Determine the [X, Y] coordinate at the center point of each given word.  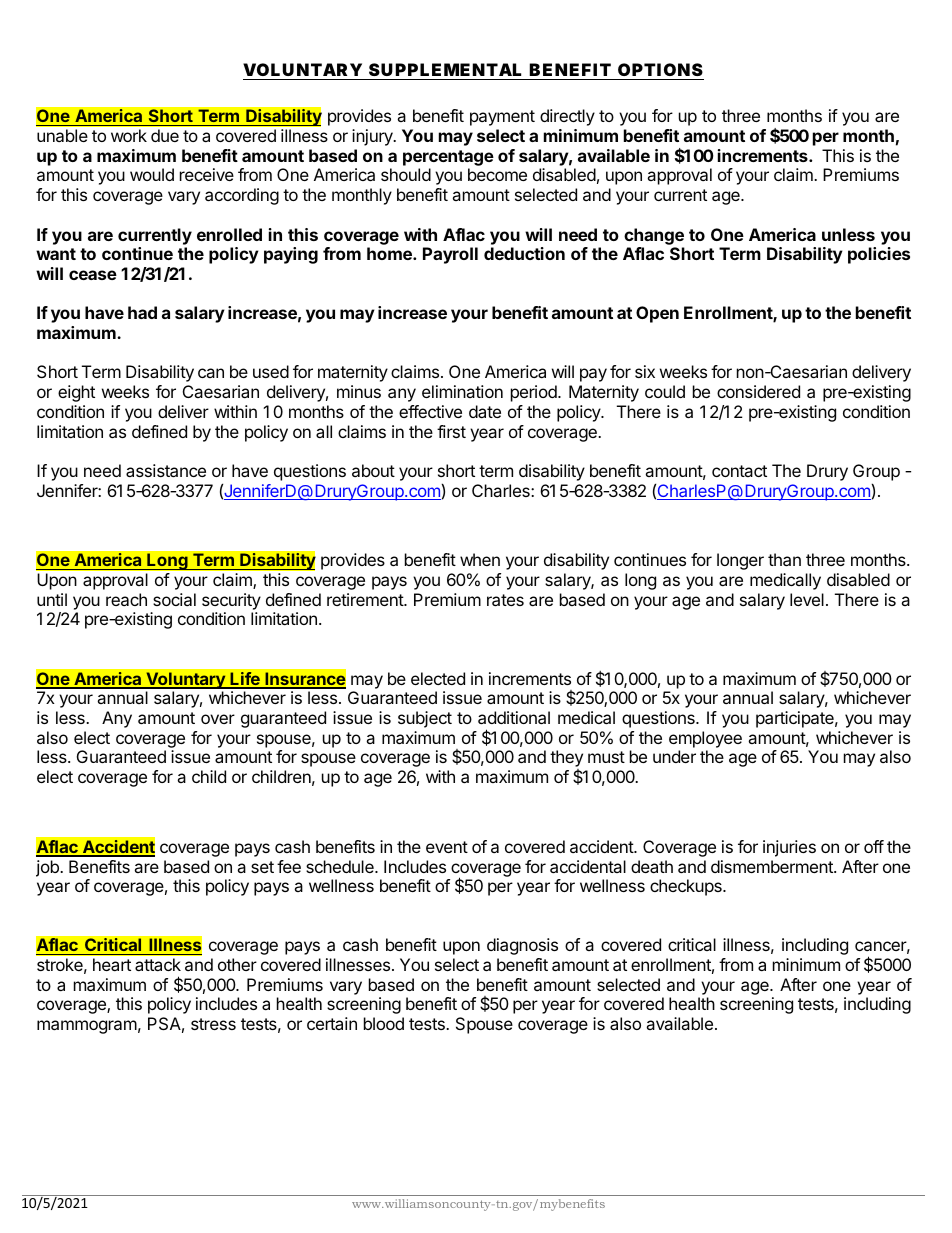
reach [126, 599]
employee [705, 739]
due [165, 135]
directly [567, 117]
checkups [687, 887]
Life [245, 679]
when [480, 559]
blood [384, 1023]
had [142, 312]
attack [158, 964]
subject [425, 719]
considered [758, 391]
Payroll [450, 255]
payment [502, 118]
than [784, 559]
